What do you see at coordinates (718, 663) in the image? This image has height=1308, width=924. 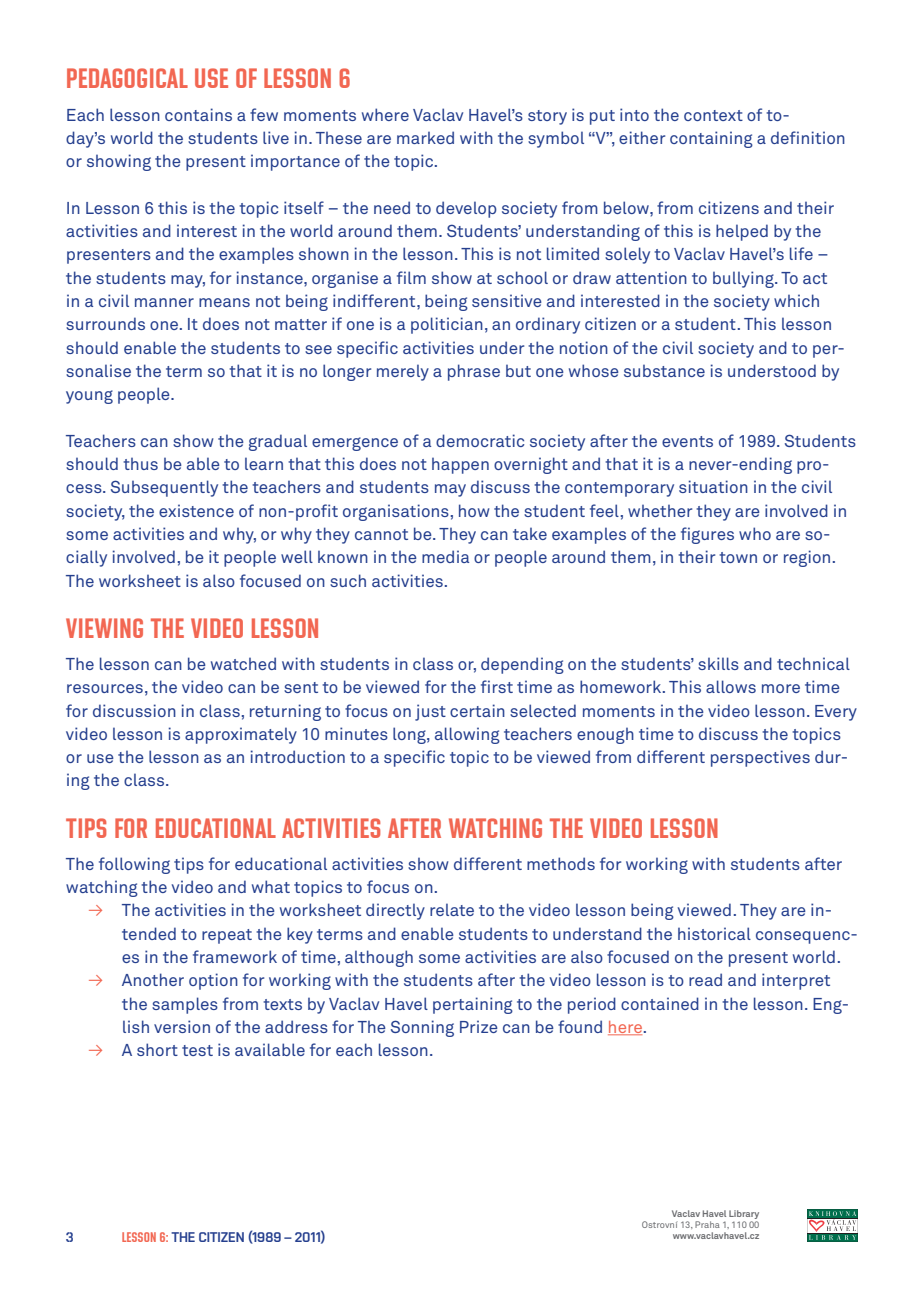 I see `skills` at bounding box center [718, 663].
